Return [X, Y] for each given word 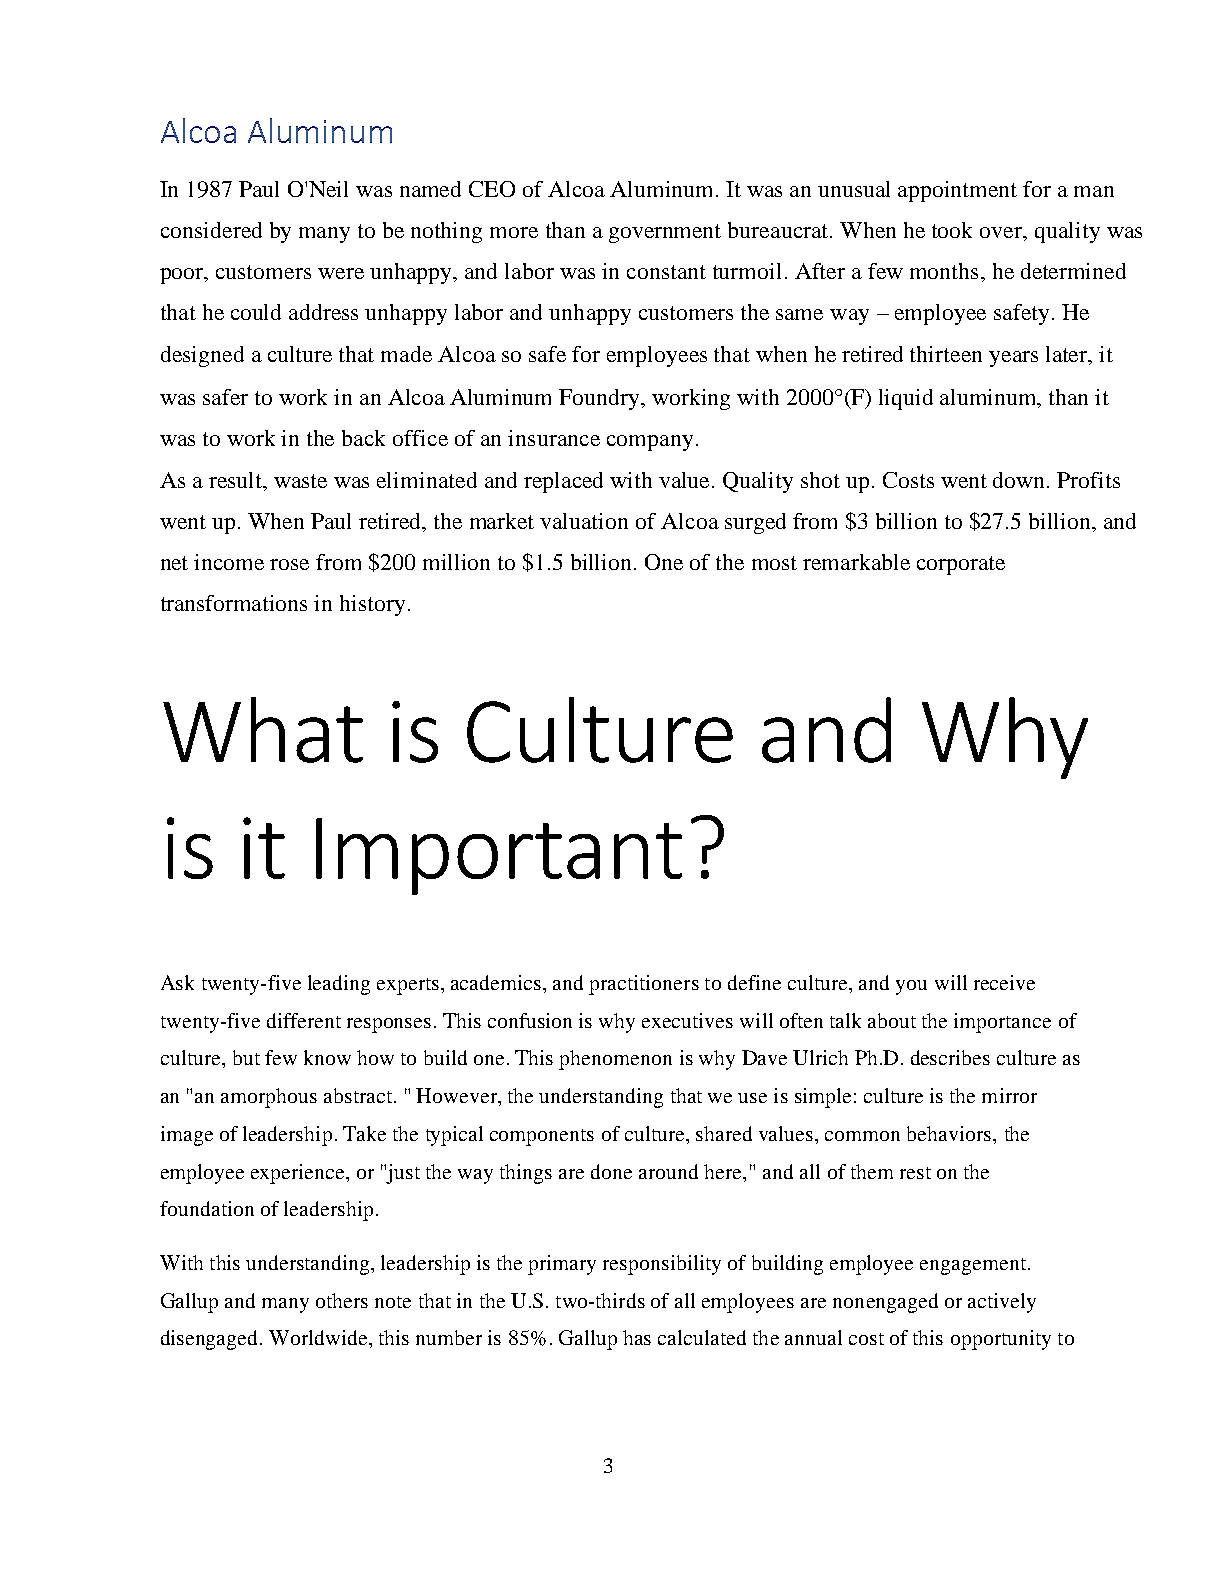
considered [211, 230]
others [342, 1300]
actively [1002, 1303]
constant [666, 272]
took [952, 230]
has [637, 1337]
